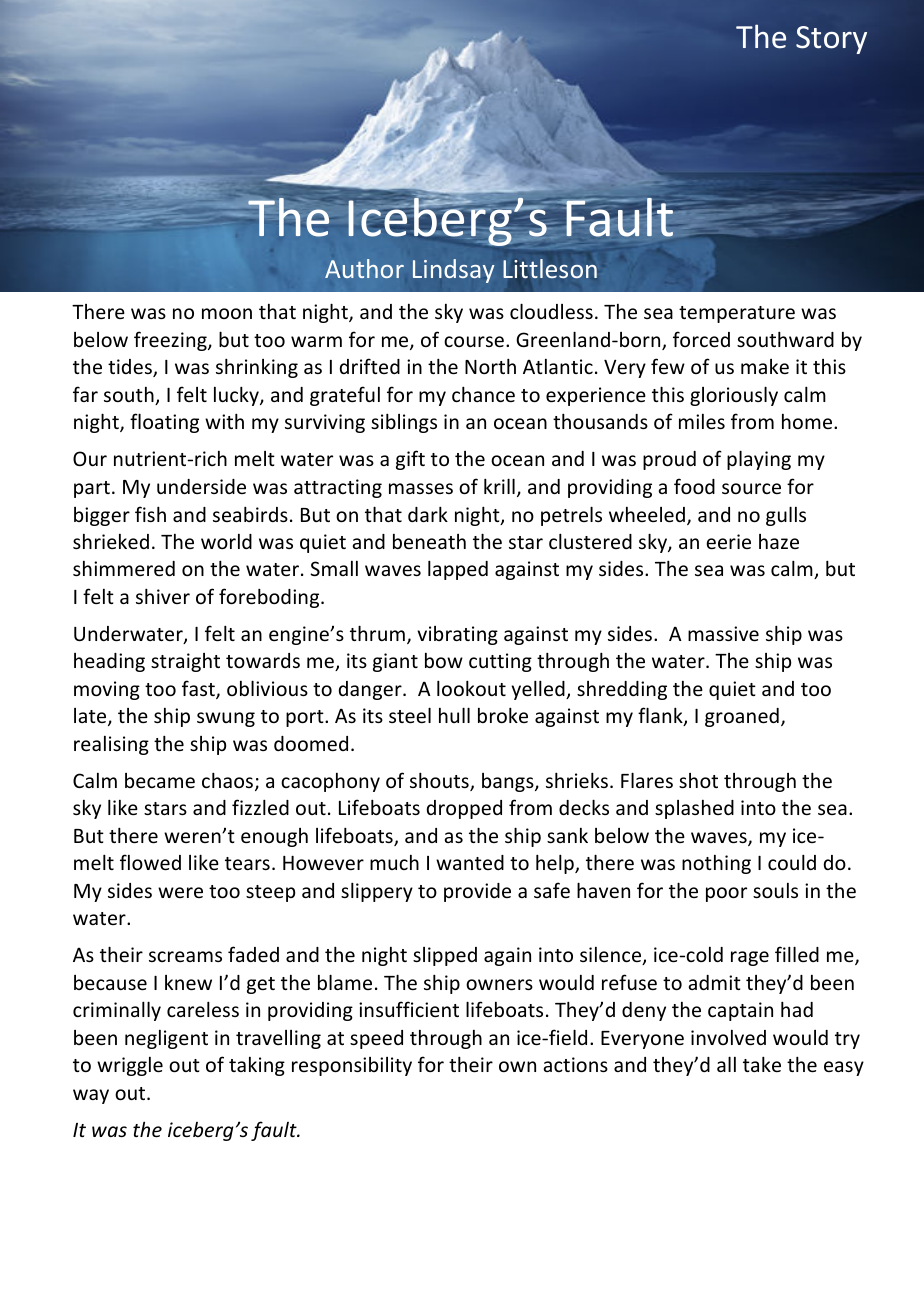 The height and width of the screenshot is (1308, 924). Describe the element at coordinates (160, 780) in the screenshot. I see `became` at that location.
